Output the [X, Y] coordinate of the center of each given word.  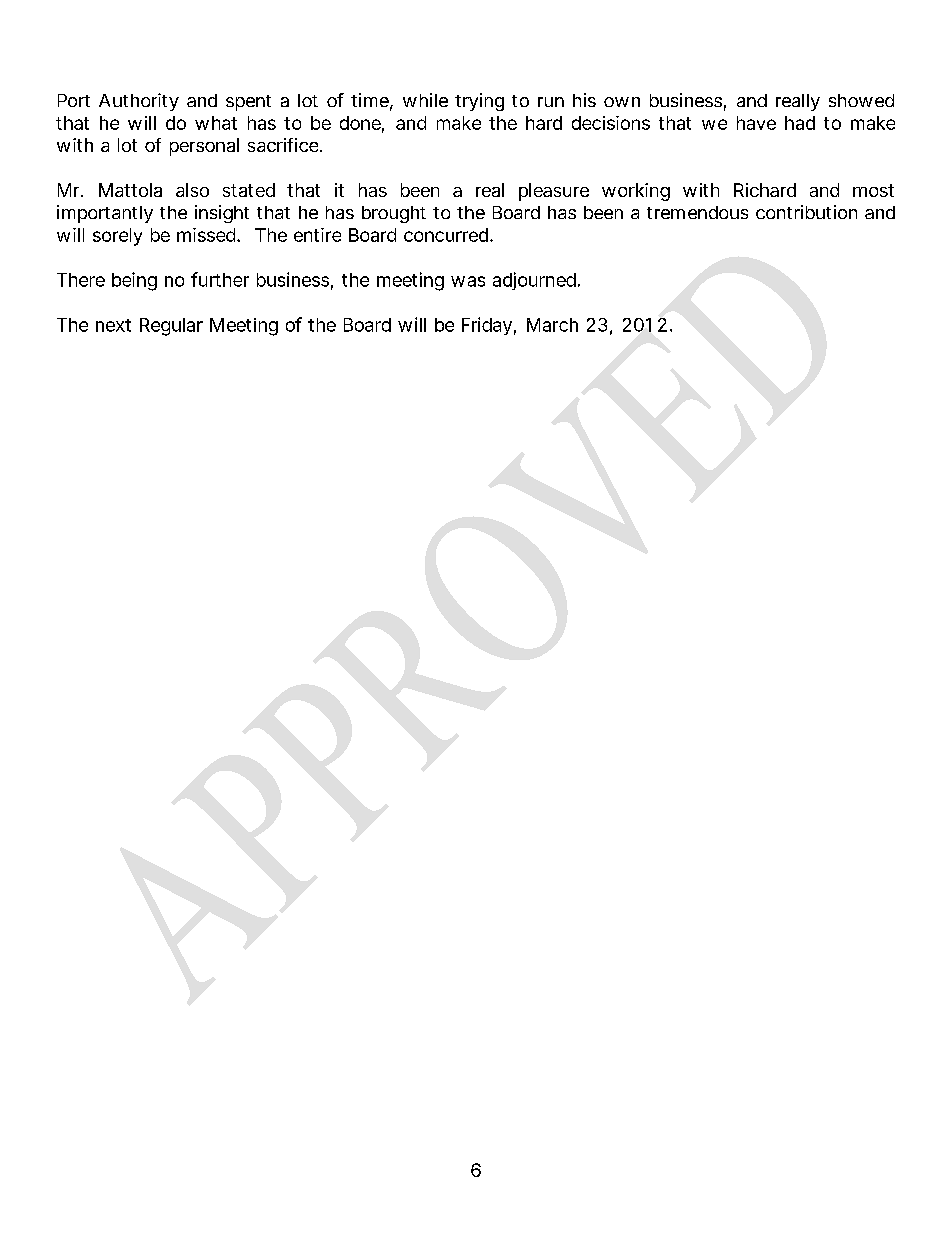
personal [204, 147]
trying [479, 102]
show [851, 100]
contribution [806, 212]
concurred [446, 235]
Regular [171, 327]
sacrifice [284, 145]
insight [222, 214]
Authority [139, 102]
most [873, 190]
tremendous [697, 212]
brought [394, 214]
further [220, 279]
